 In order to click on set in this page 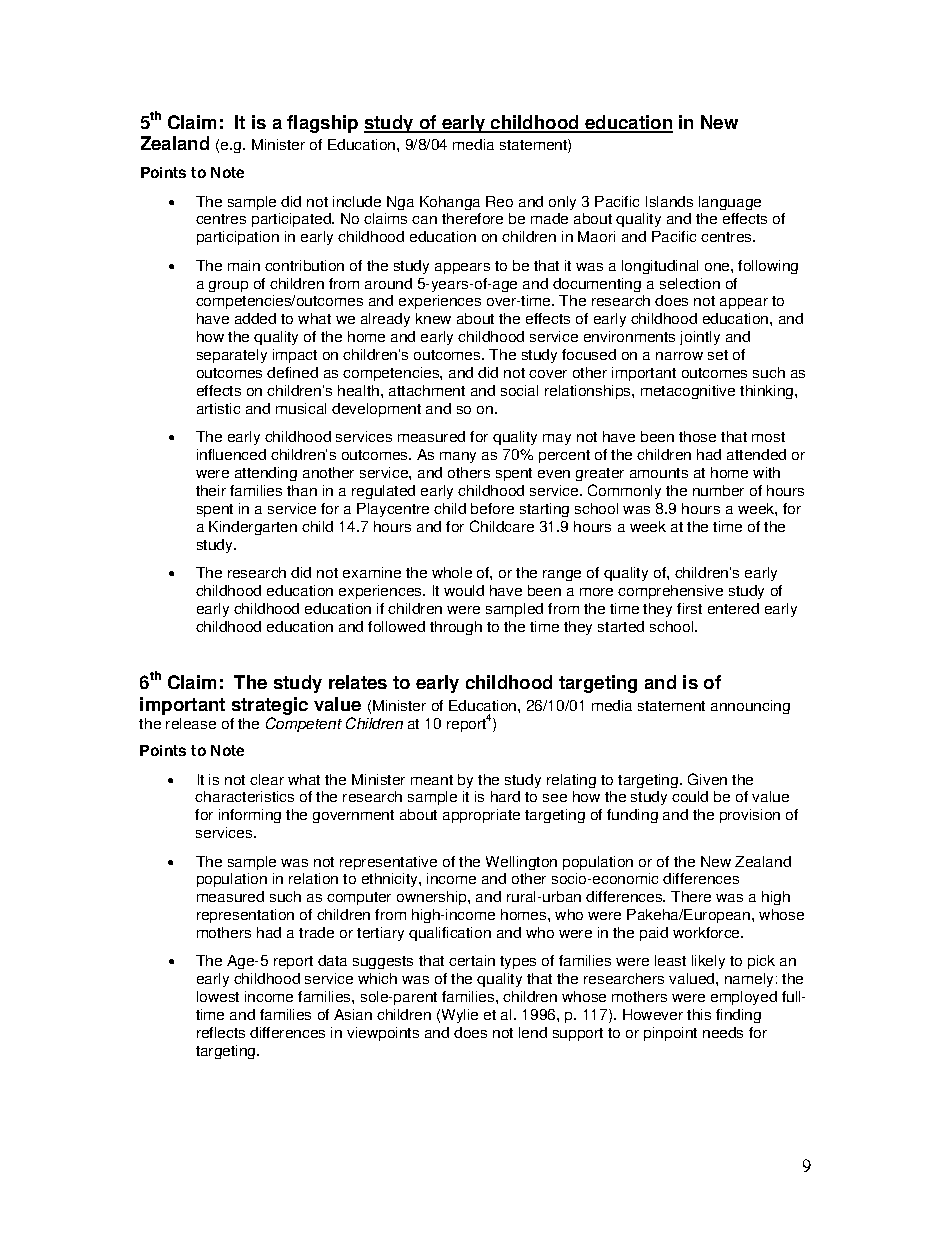, I will do `click(718, 355)`.
